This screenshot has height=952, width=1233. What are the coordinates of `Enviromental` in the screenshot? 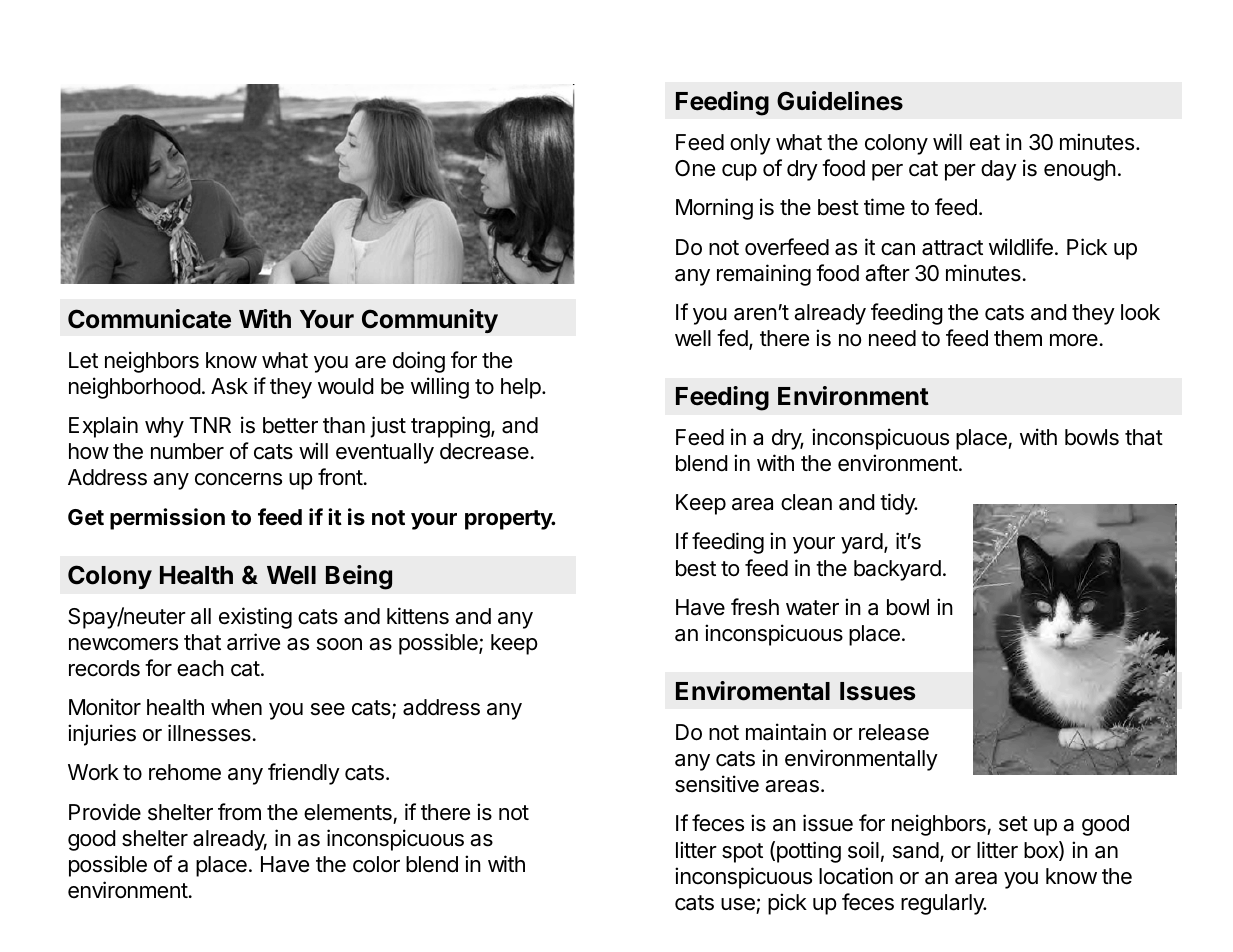 It's located at (753, 691).
